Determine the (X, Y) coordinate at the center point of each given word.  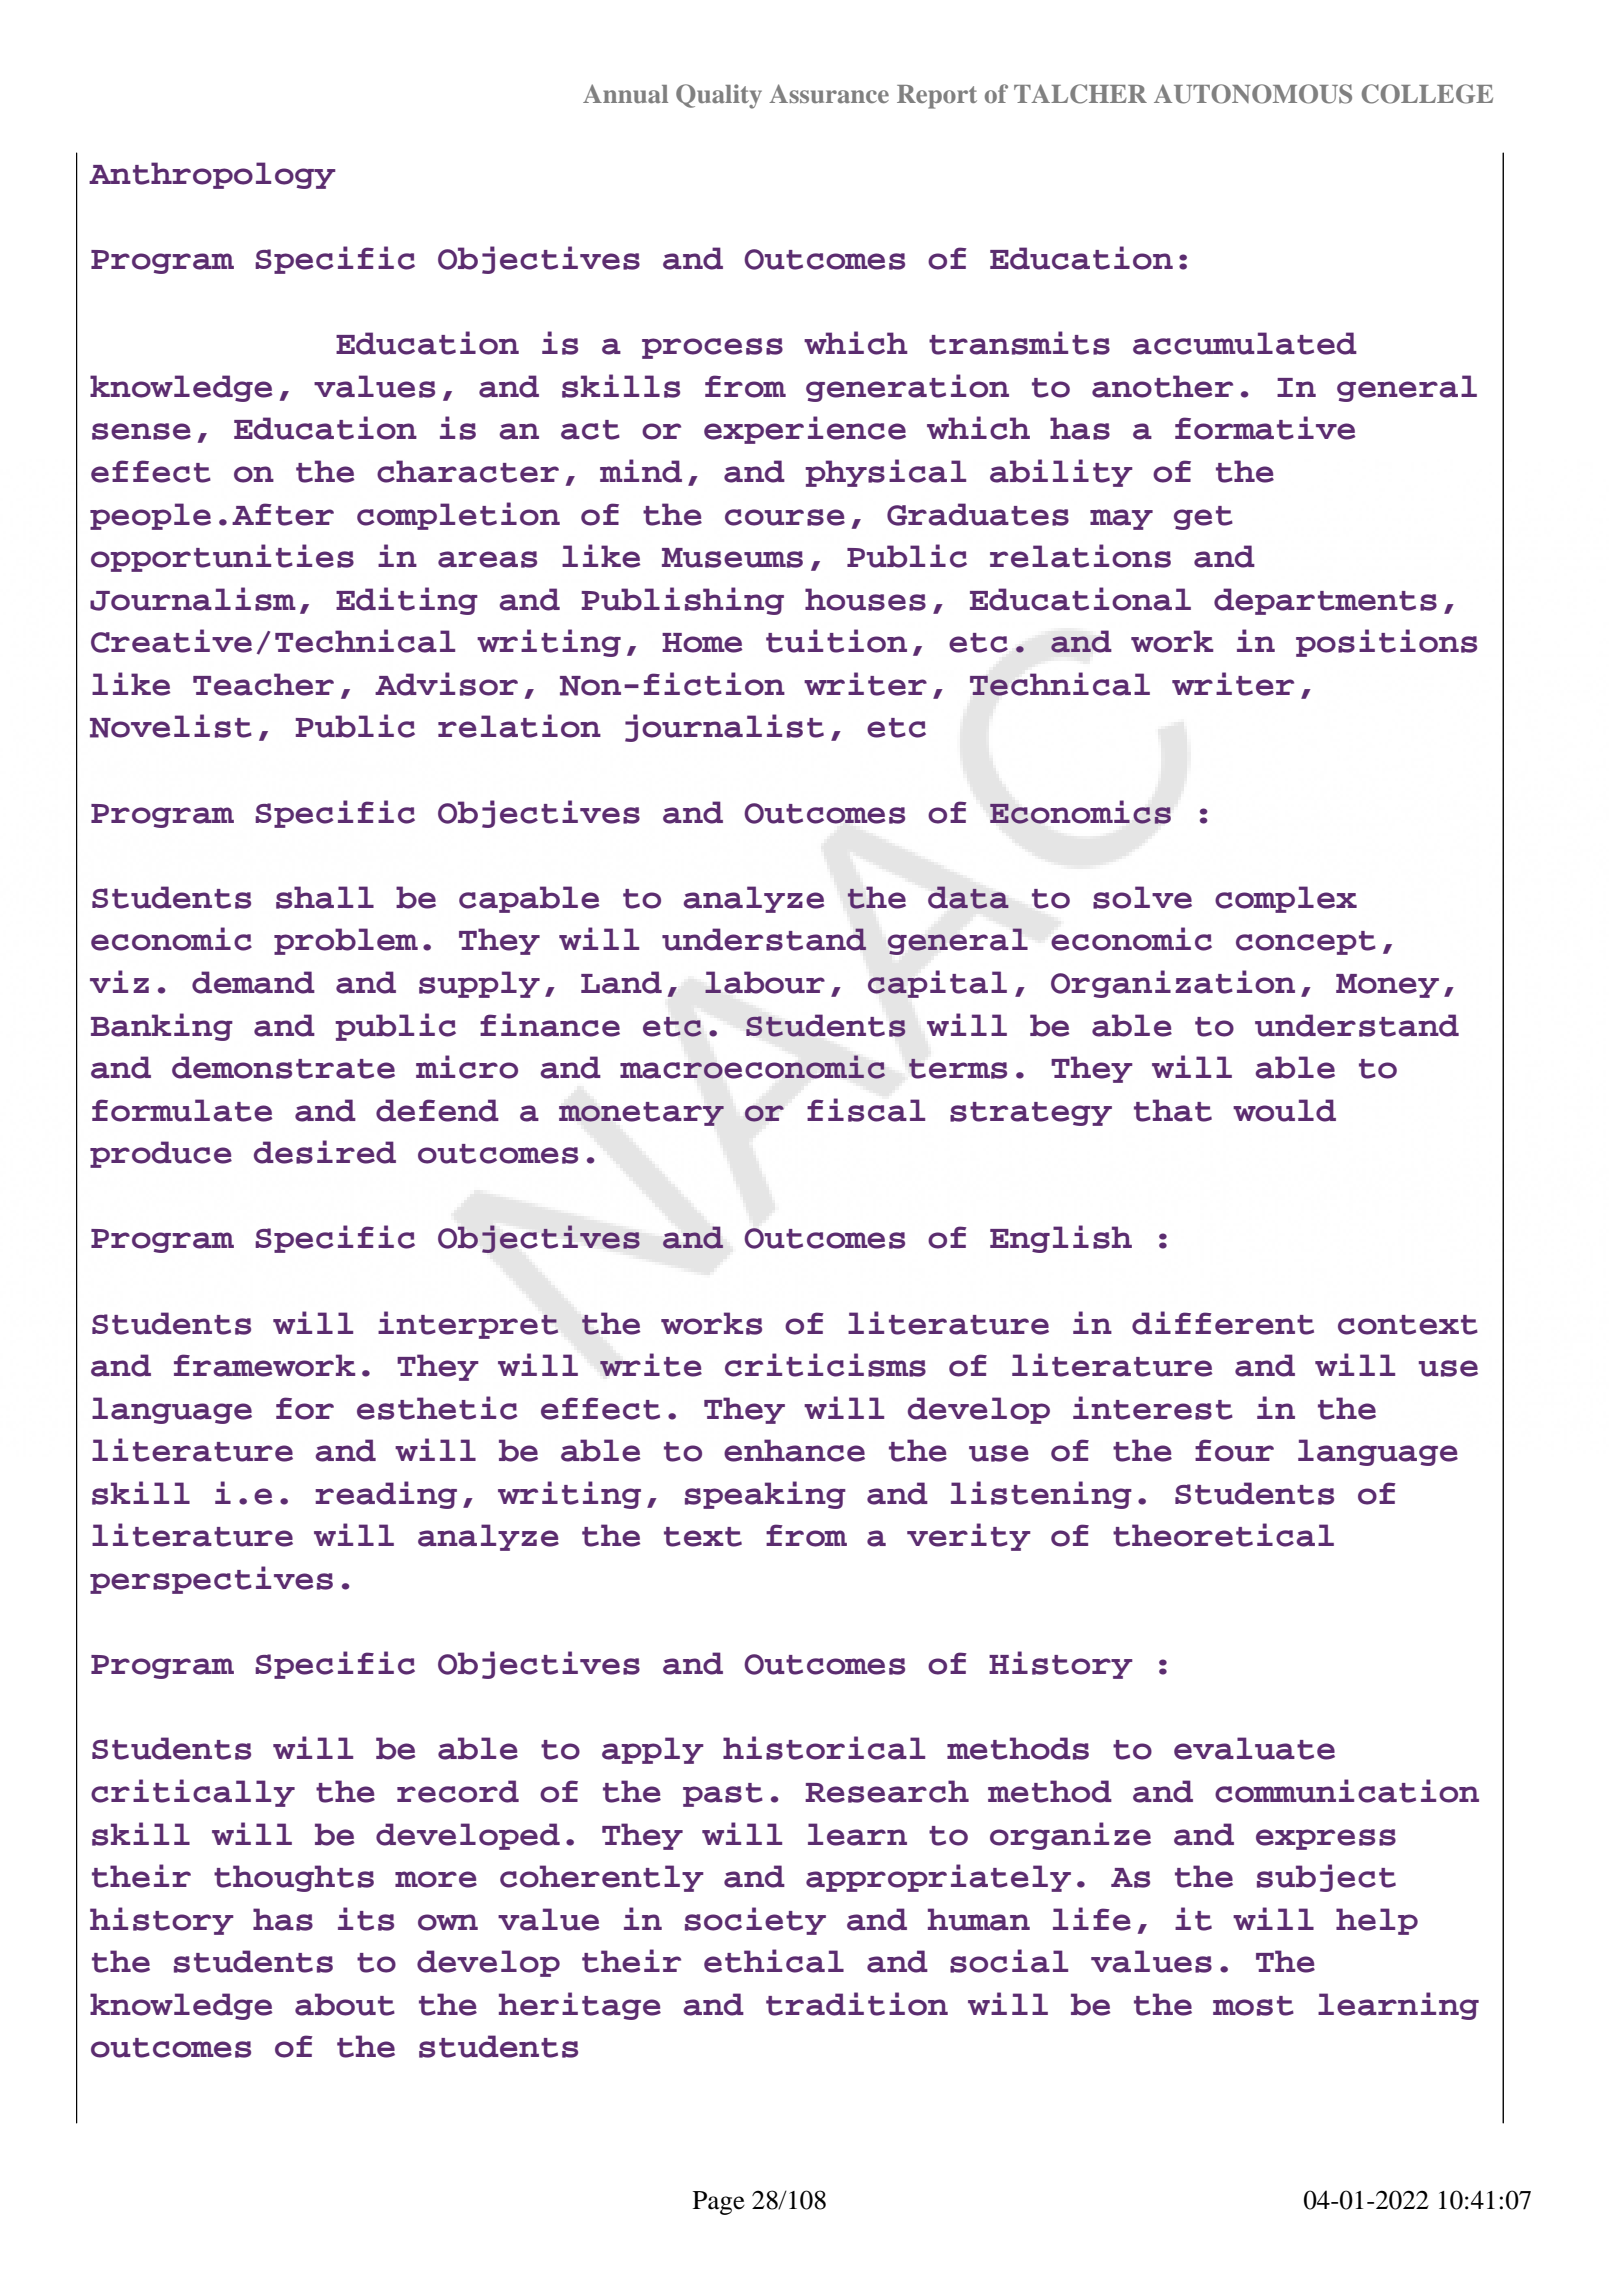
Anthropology (212, 175)
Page (719, 2203)
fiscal (866, 1110)
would (1284, 1110)
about (345, 2004)
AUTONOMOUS (1253, 94)
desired (325, 1152)
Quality (719, 96)
